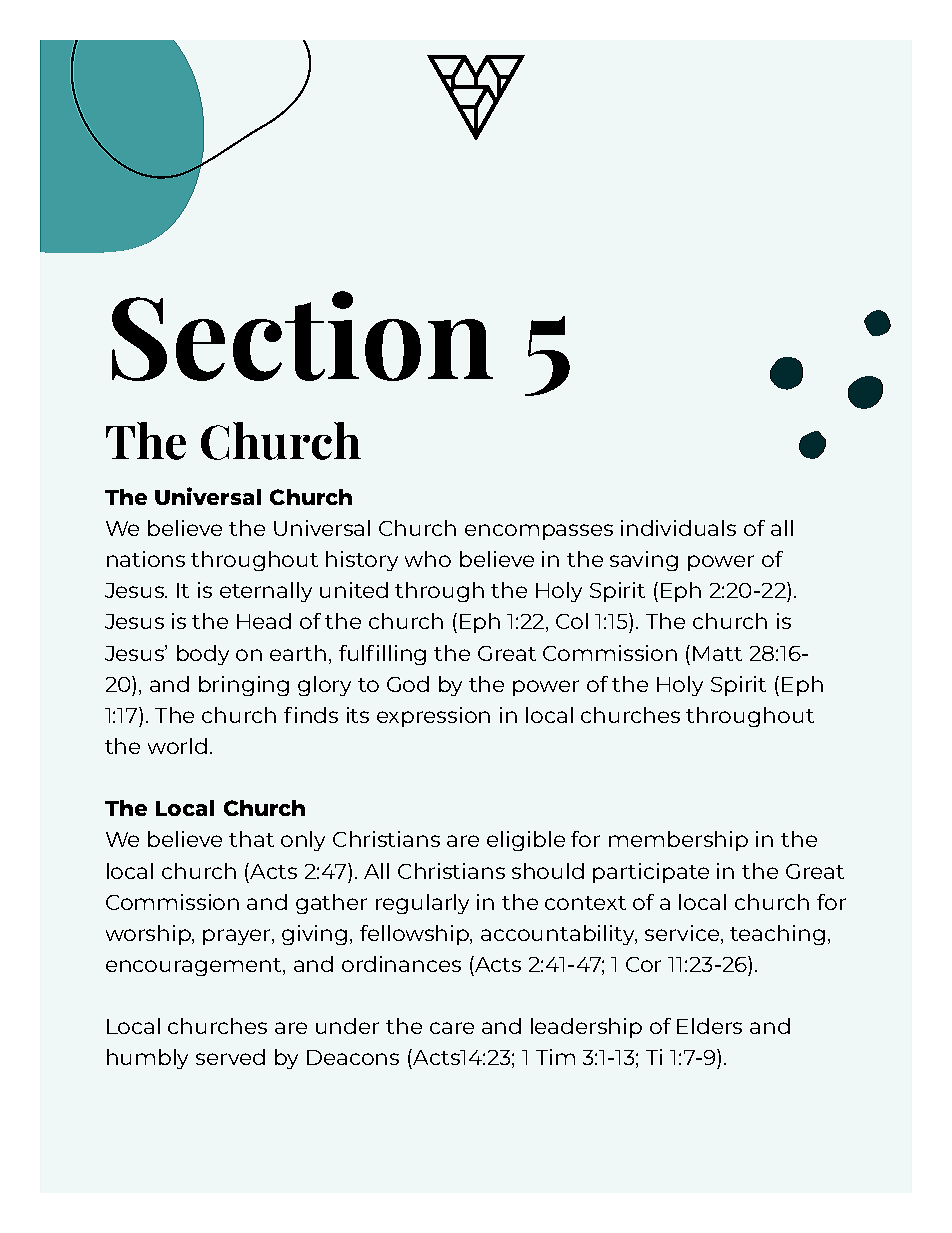  Describe the element at coordinates (230, 1057) in the screenshot. I see `served` at that location.
